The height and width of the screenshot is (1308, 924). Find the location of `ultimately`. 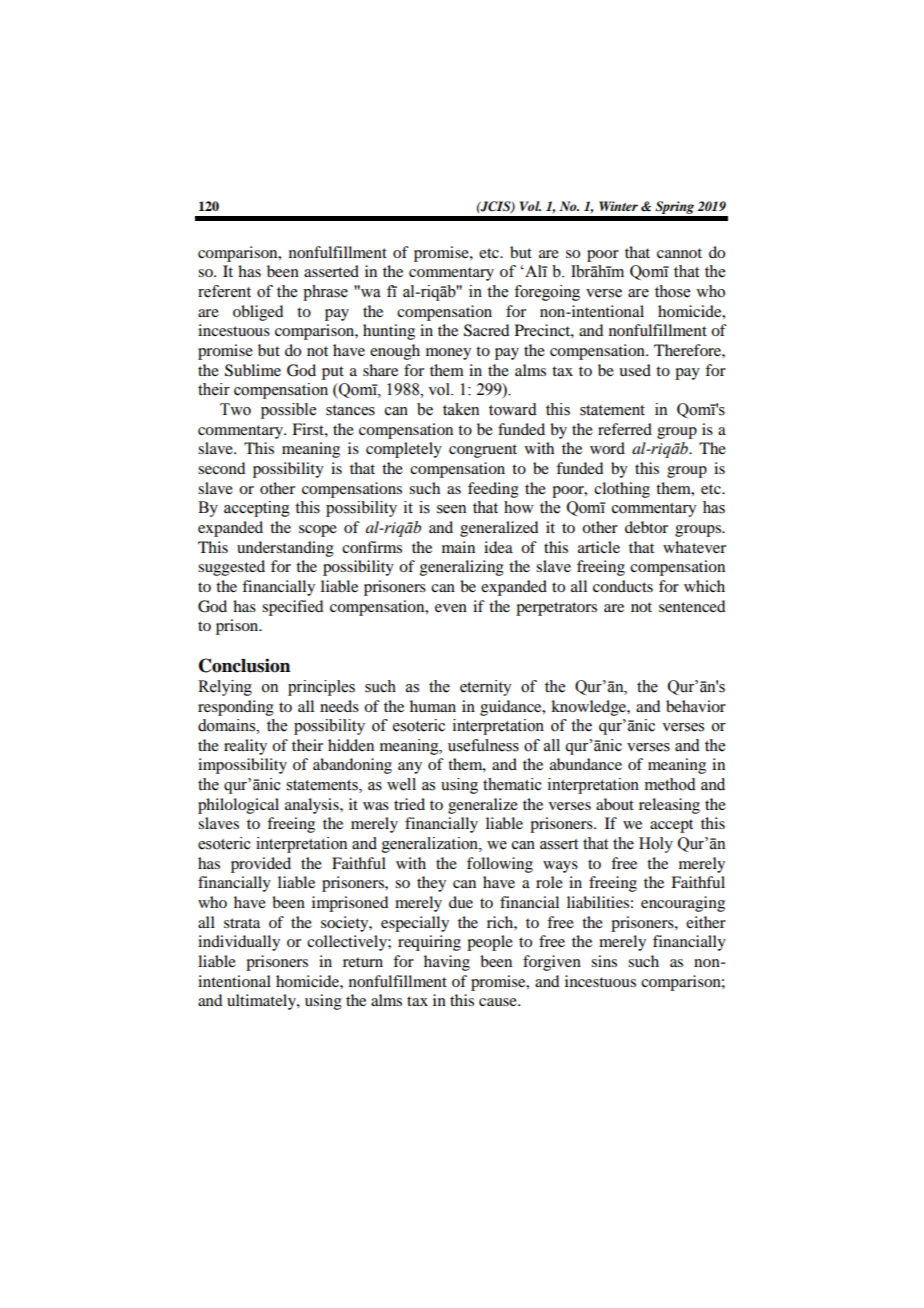

ultimately is located at coordinates (262, 1002).
